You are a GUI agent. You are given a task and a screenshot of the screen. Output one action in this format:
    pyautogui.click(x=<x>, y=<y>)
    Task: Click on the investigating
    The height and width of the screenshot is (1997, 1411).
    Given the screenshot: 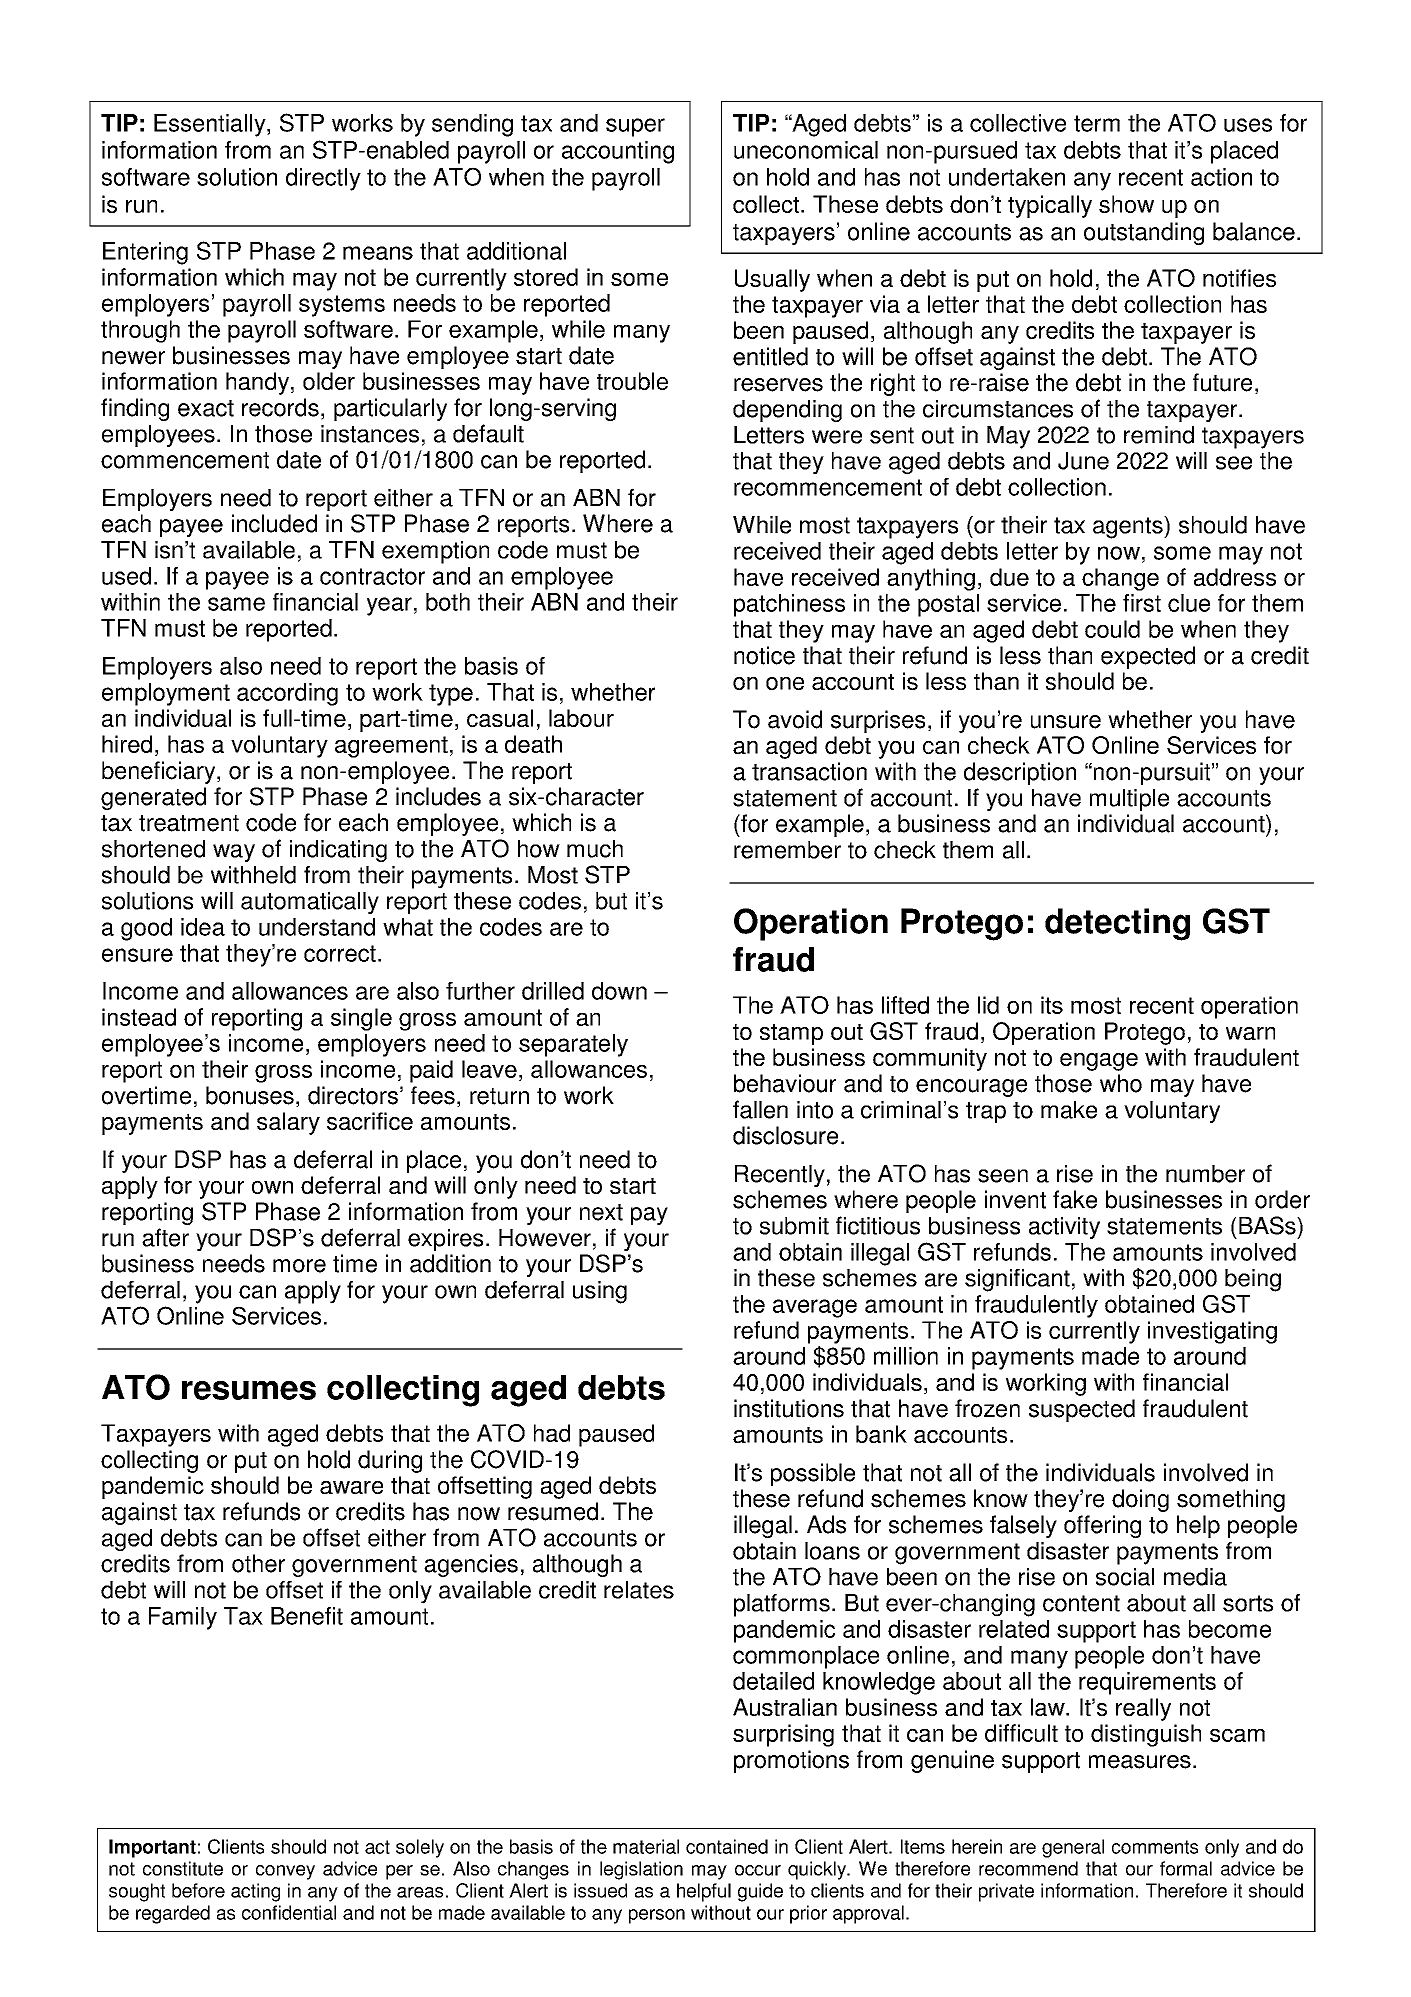 What is the action you would take?
    pyautogui.click(x=1212, y=1332)
